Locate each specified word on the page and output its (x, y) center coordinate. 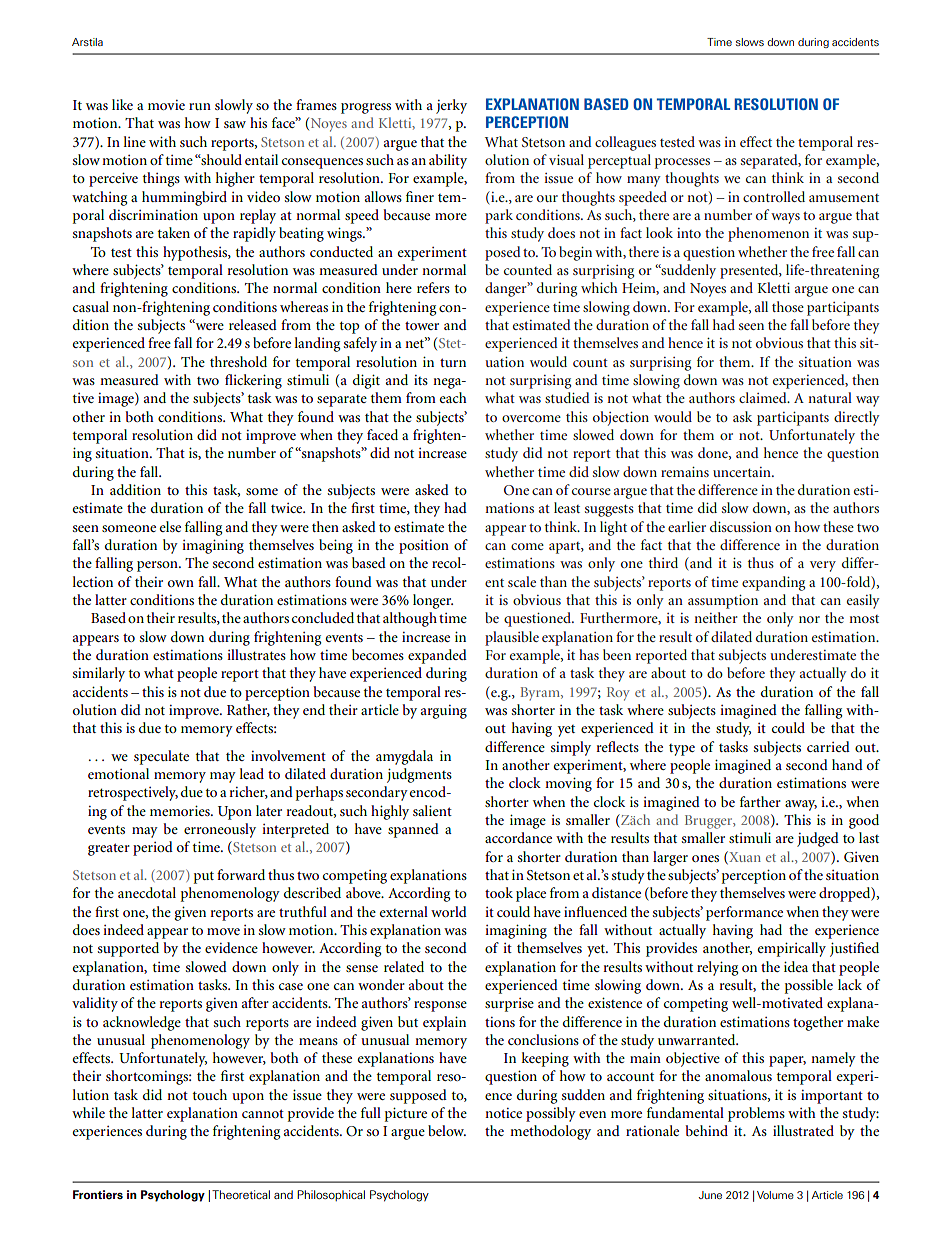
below (447, 1130)
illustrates (256, 654)
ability (448, 161)
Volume (775, 1195)
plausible (512, 638)
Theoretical (241, 1194)
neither (716, 617)
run (200, 106)
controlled (774, 196)
